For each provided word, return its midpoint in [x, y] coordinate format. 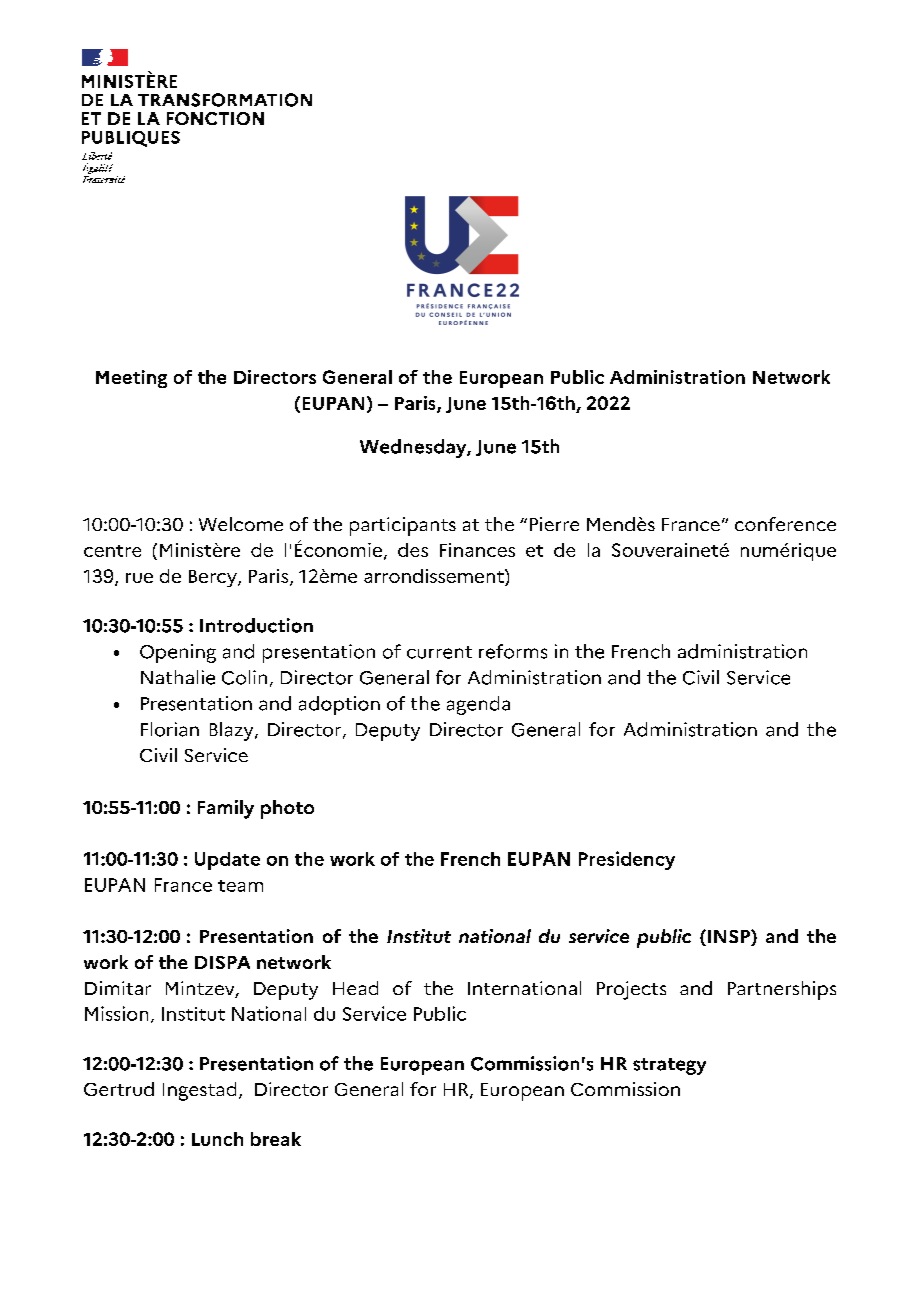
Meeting [131, 379]
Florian [170, 729]
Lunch [217, 1139]
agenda [478, 705]
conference [785, 524]
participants [403, 526]
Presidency [627, 860]
